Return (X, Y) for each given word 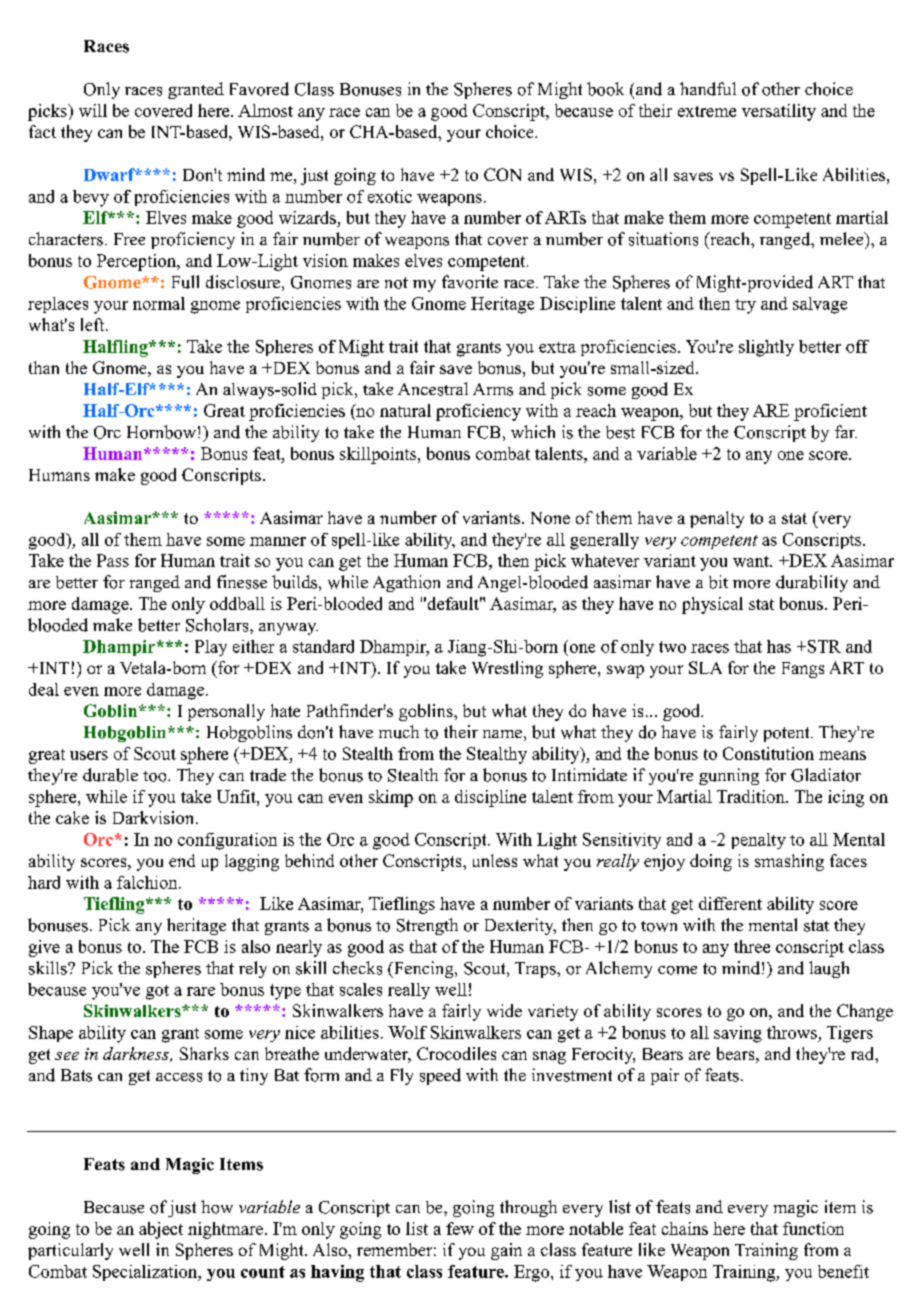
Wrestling (507, 669)
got (157, 992)
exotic (390, 196)
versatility (779, 112)
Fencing (424, 969)
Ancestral (433, 389)
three (752, 946)
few (460, 1228)
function (813, 1228)
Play (211, 648)
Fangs (803, 670)
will (93, 110)
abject (161, 1230)
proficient (830, 412)
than (44, 367)
